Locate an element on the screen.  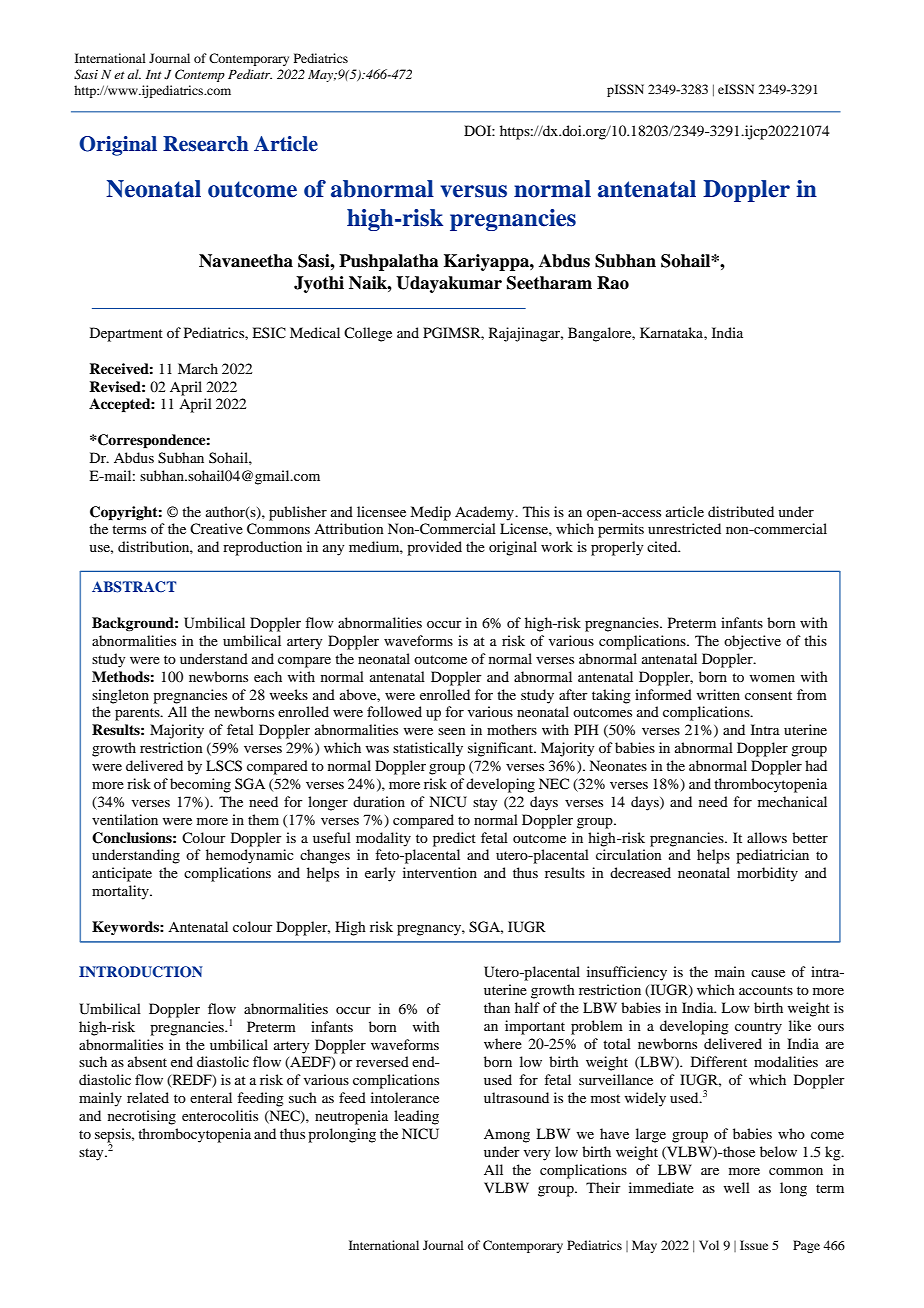
each is located at coordinates (268, 676).
